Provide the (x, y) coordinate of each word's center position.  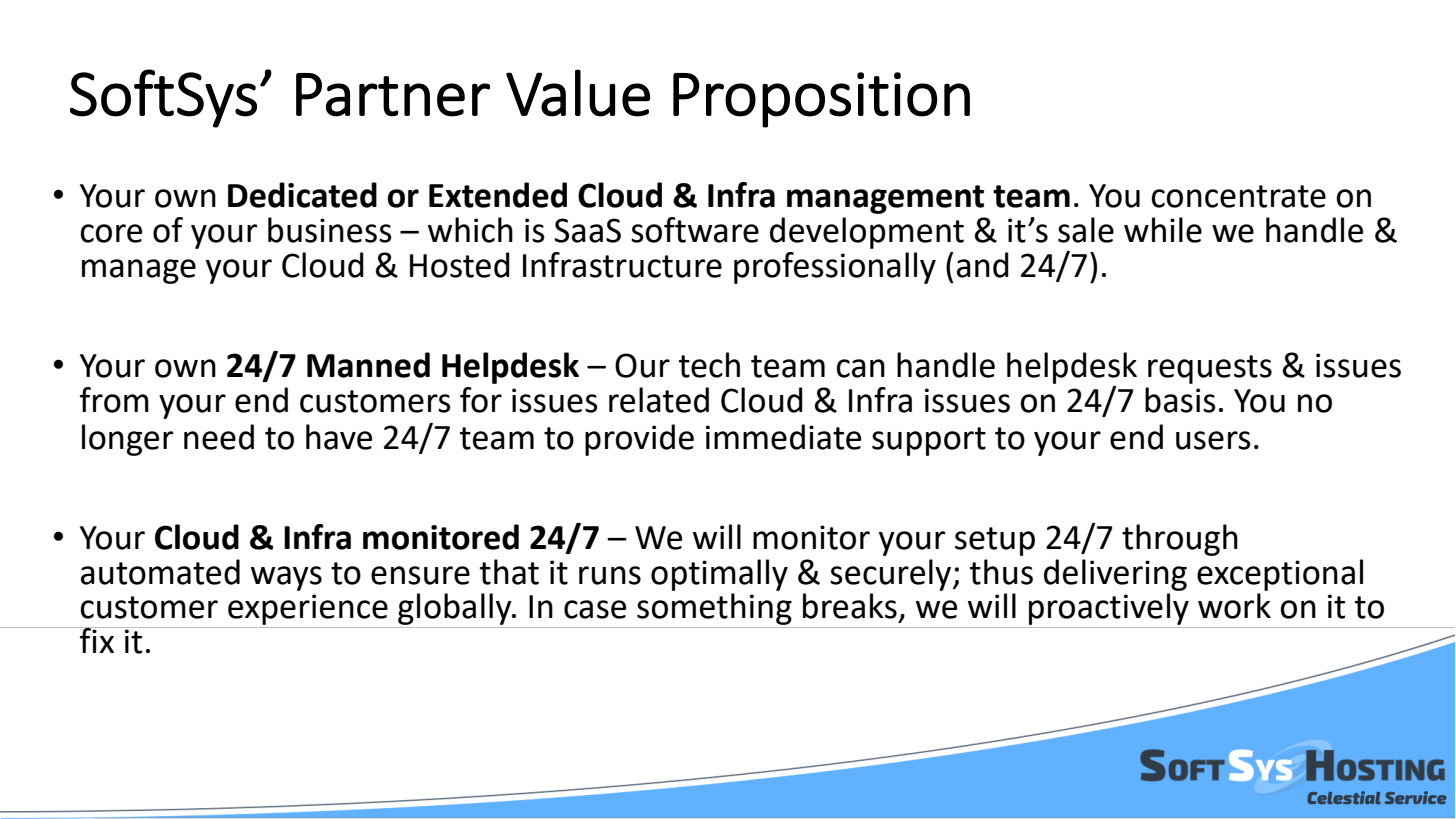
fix (97, 640)
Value (578, 93)
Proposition (821, 100)
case (595, 609)
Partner (393, 95)
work (1234, 606)
